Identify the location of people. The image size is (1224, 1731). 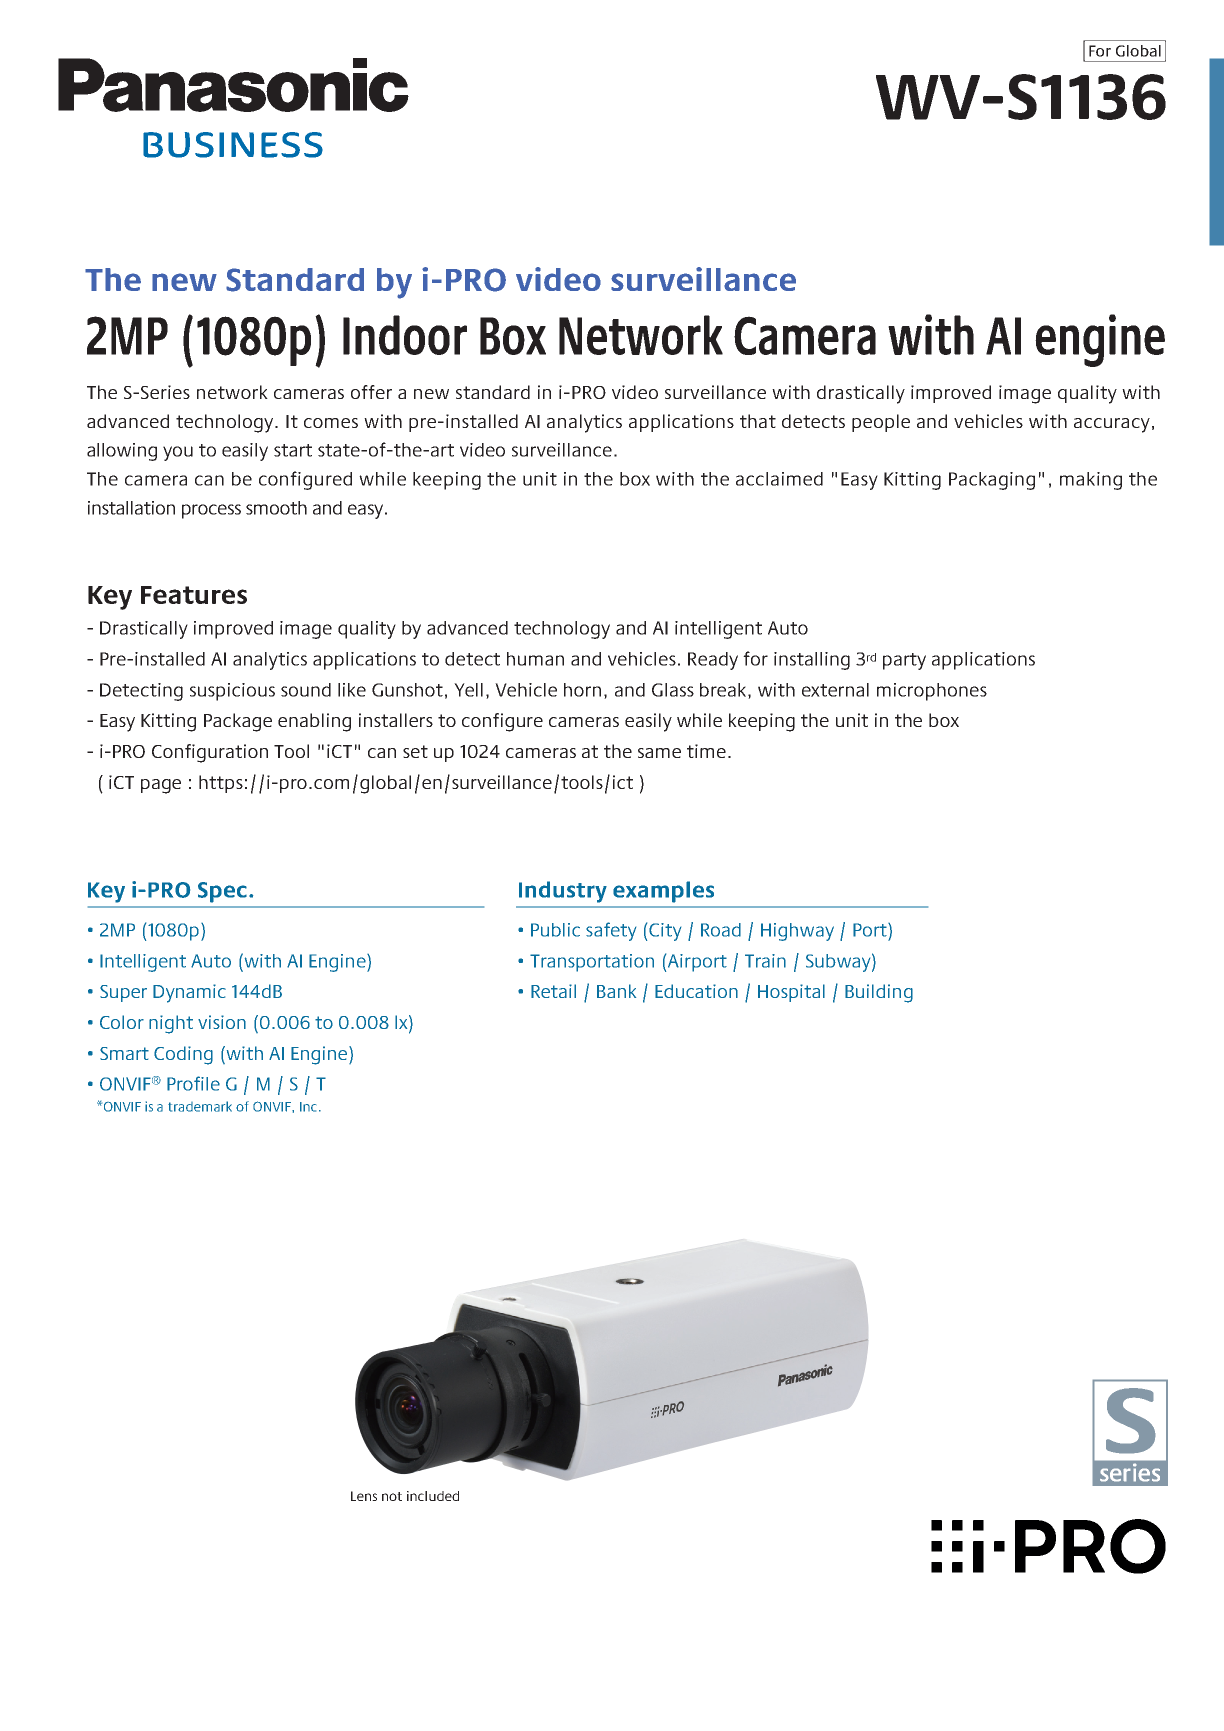
(881, 423).
